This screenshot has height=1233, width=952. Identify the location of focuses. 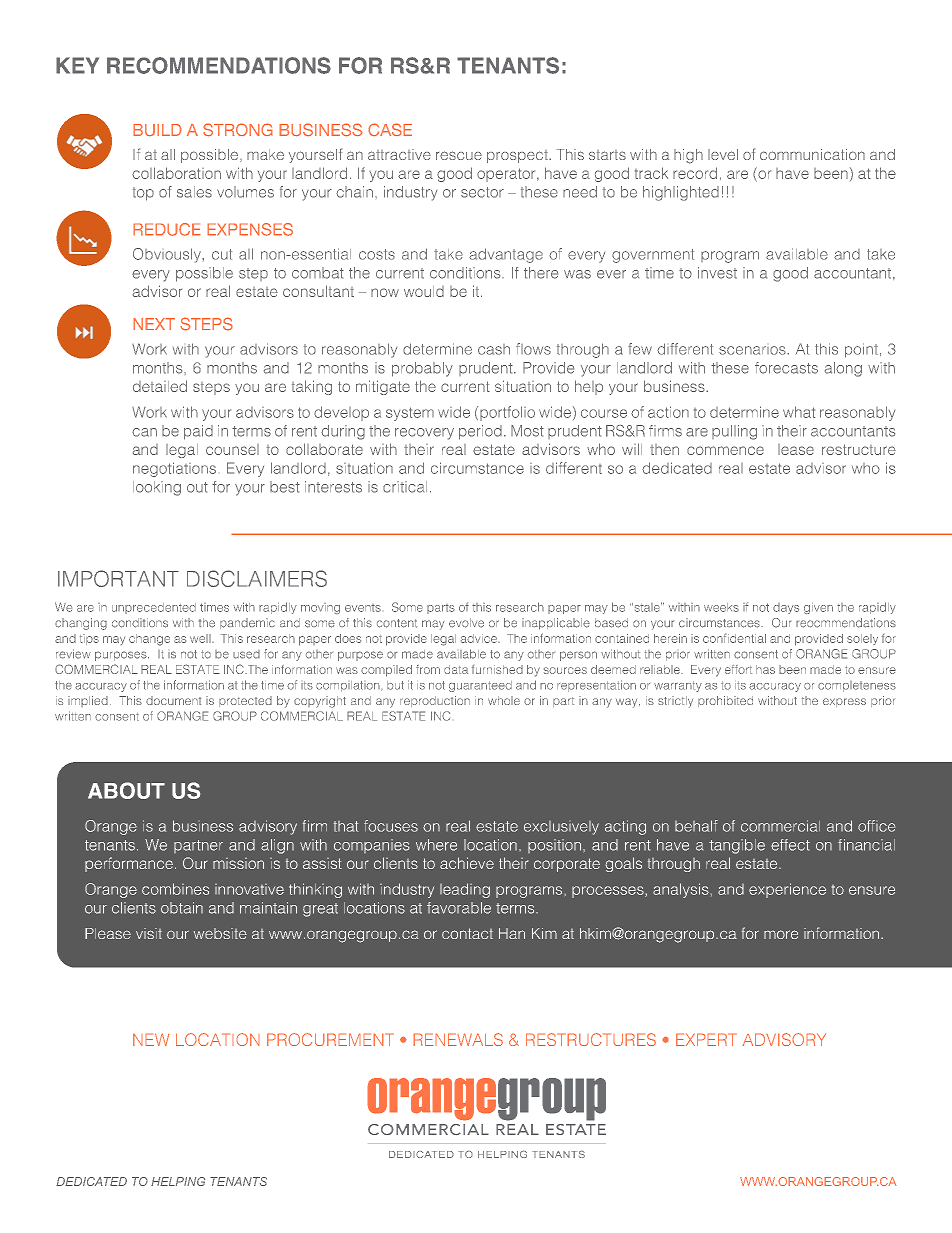
(391, 826).
